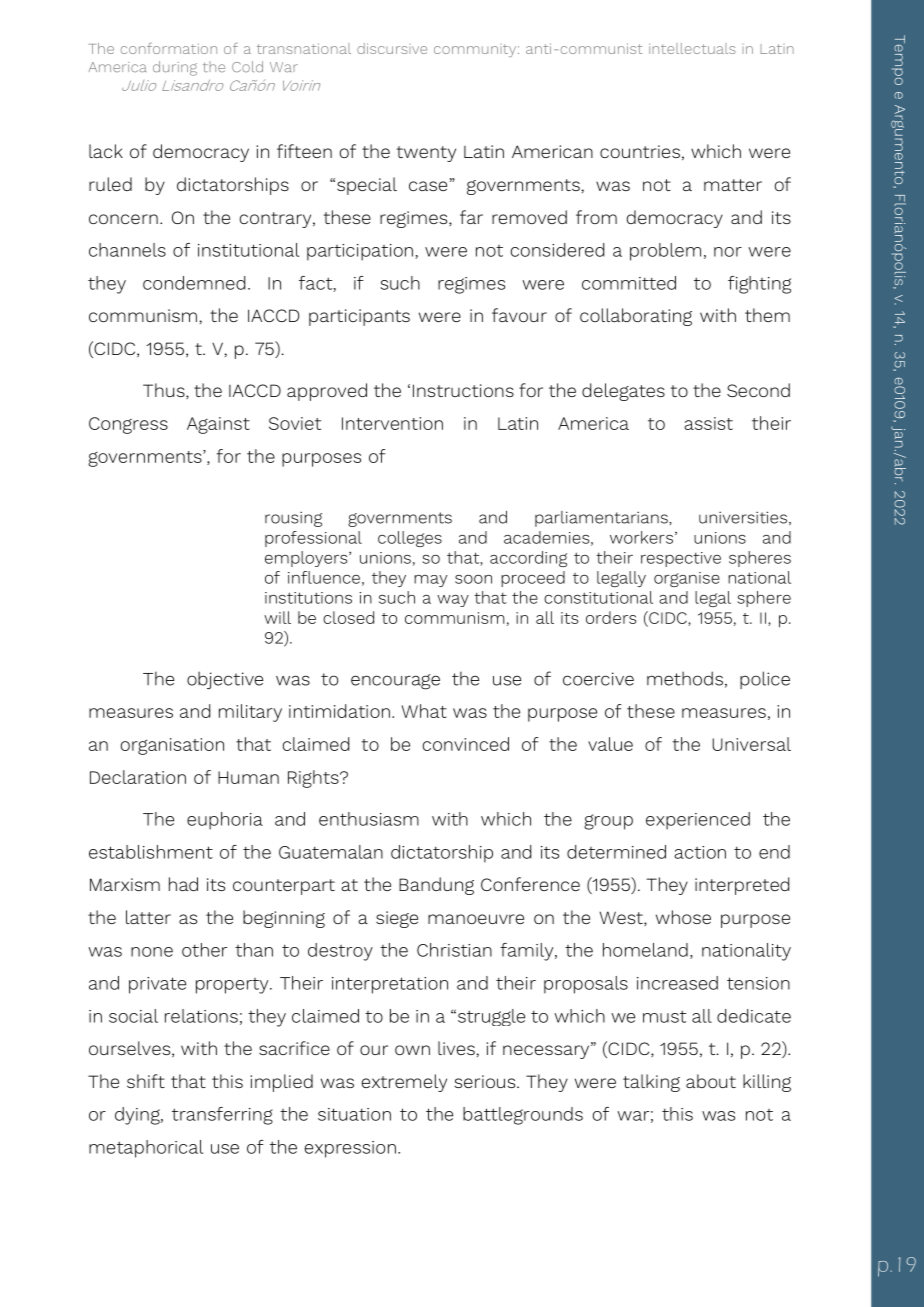 The height and width of the document is (1307, 924). What do you see at coordinates (175, 68) in the document?
I see `during` at bounding box center [175, 68].
